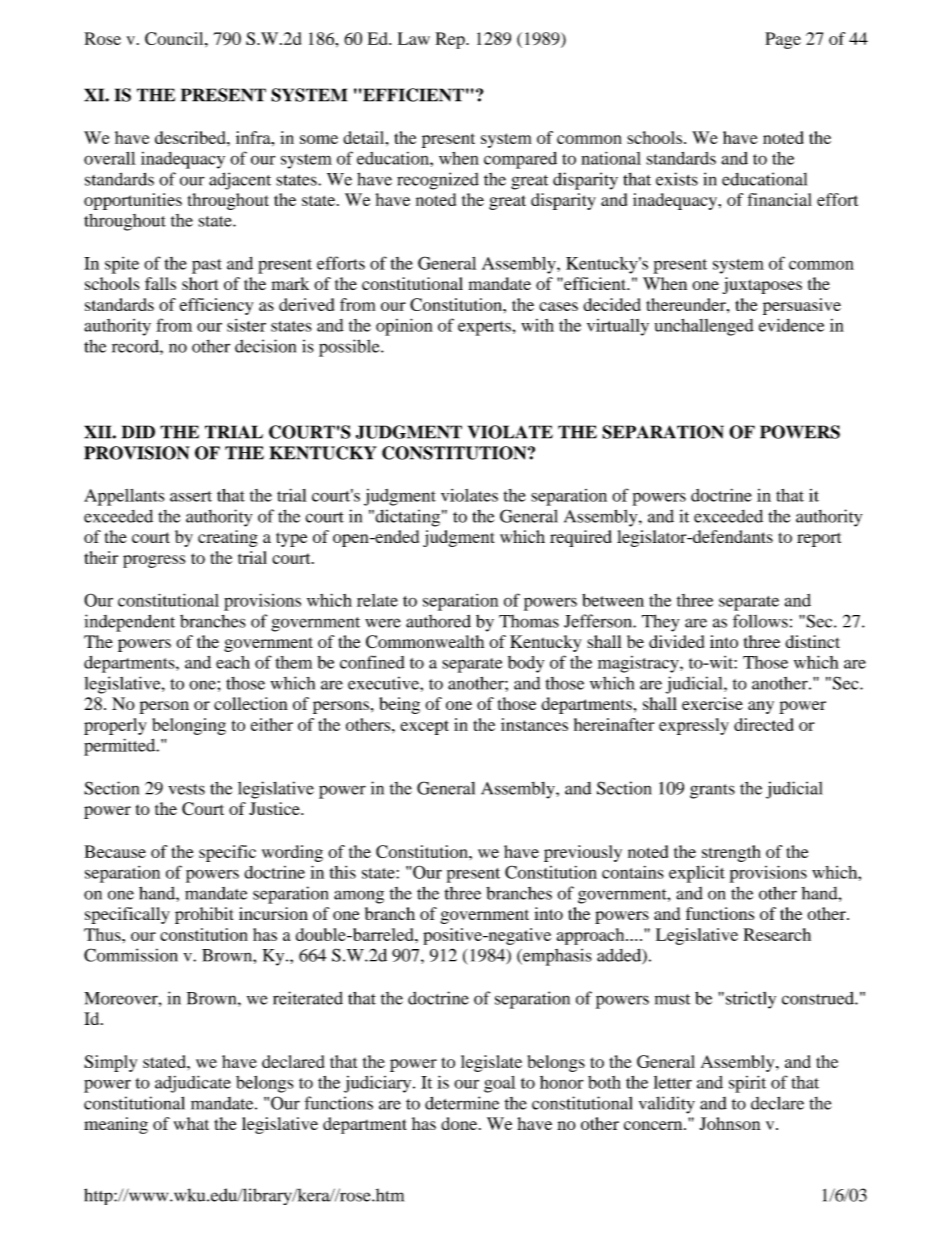  What do you see at coordinates (186, 789) in the screenshot?
I see `vests` at bounding box center [186, 789].
